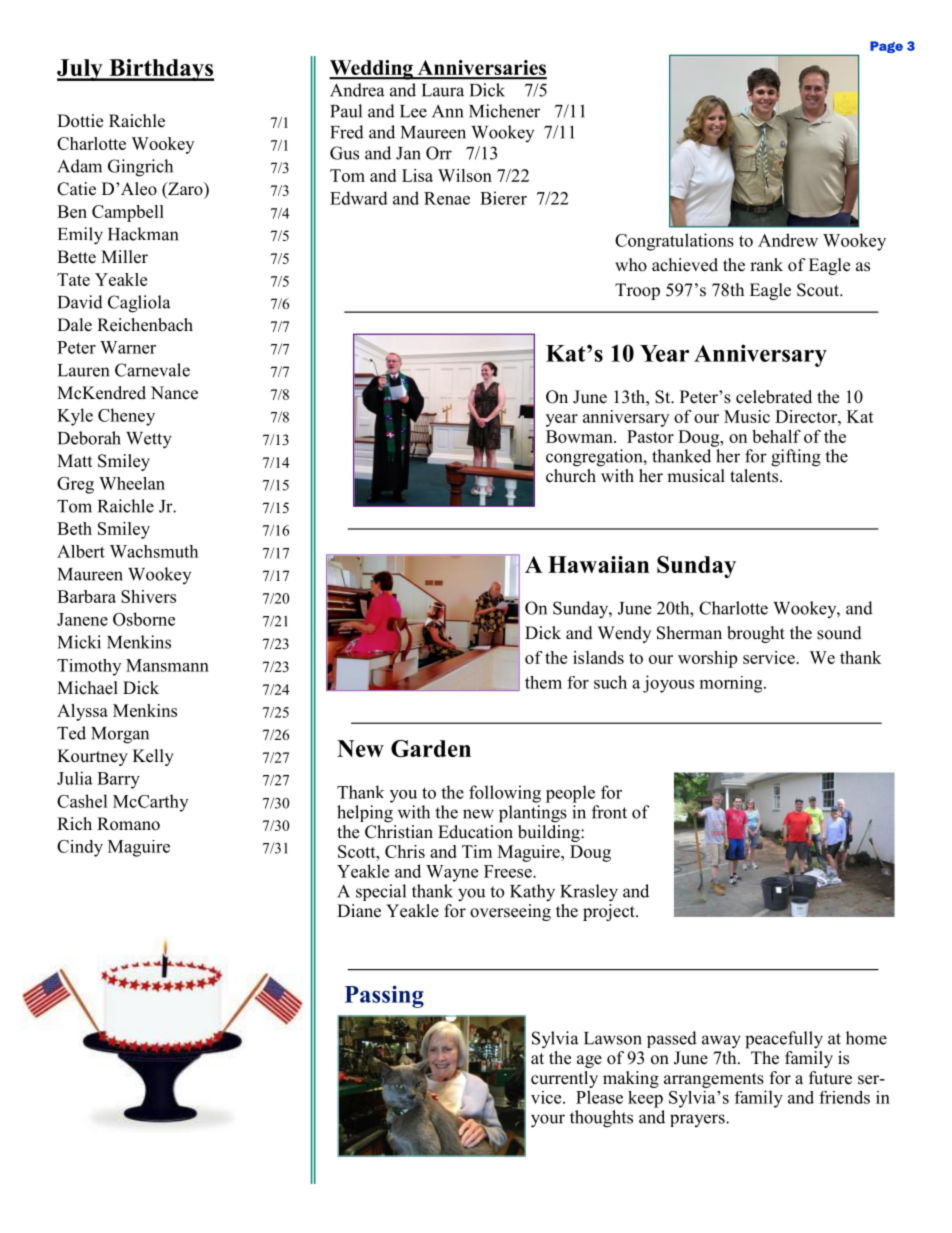 The width and height of the screenshot is (952, 1233). What do you see at coordinates (548, 1121) in the screenshot?
I see `your` at bounding box center [548, 1121].
